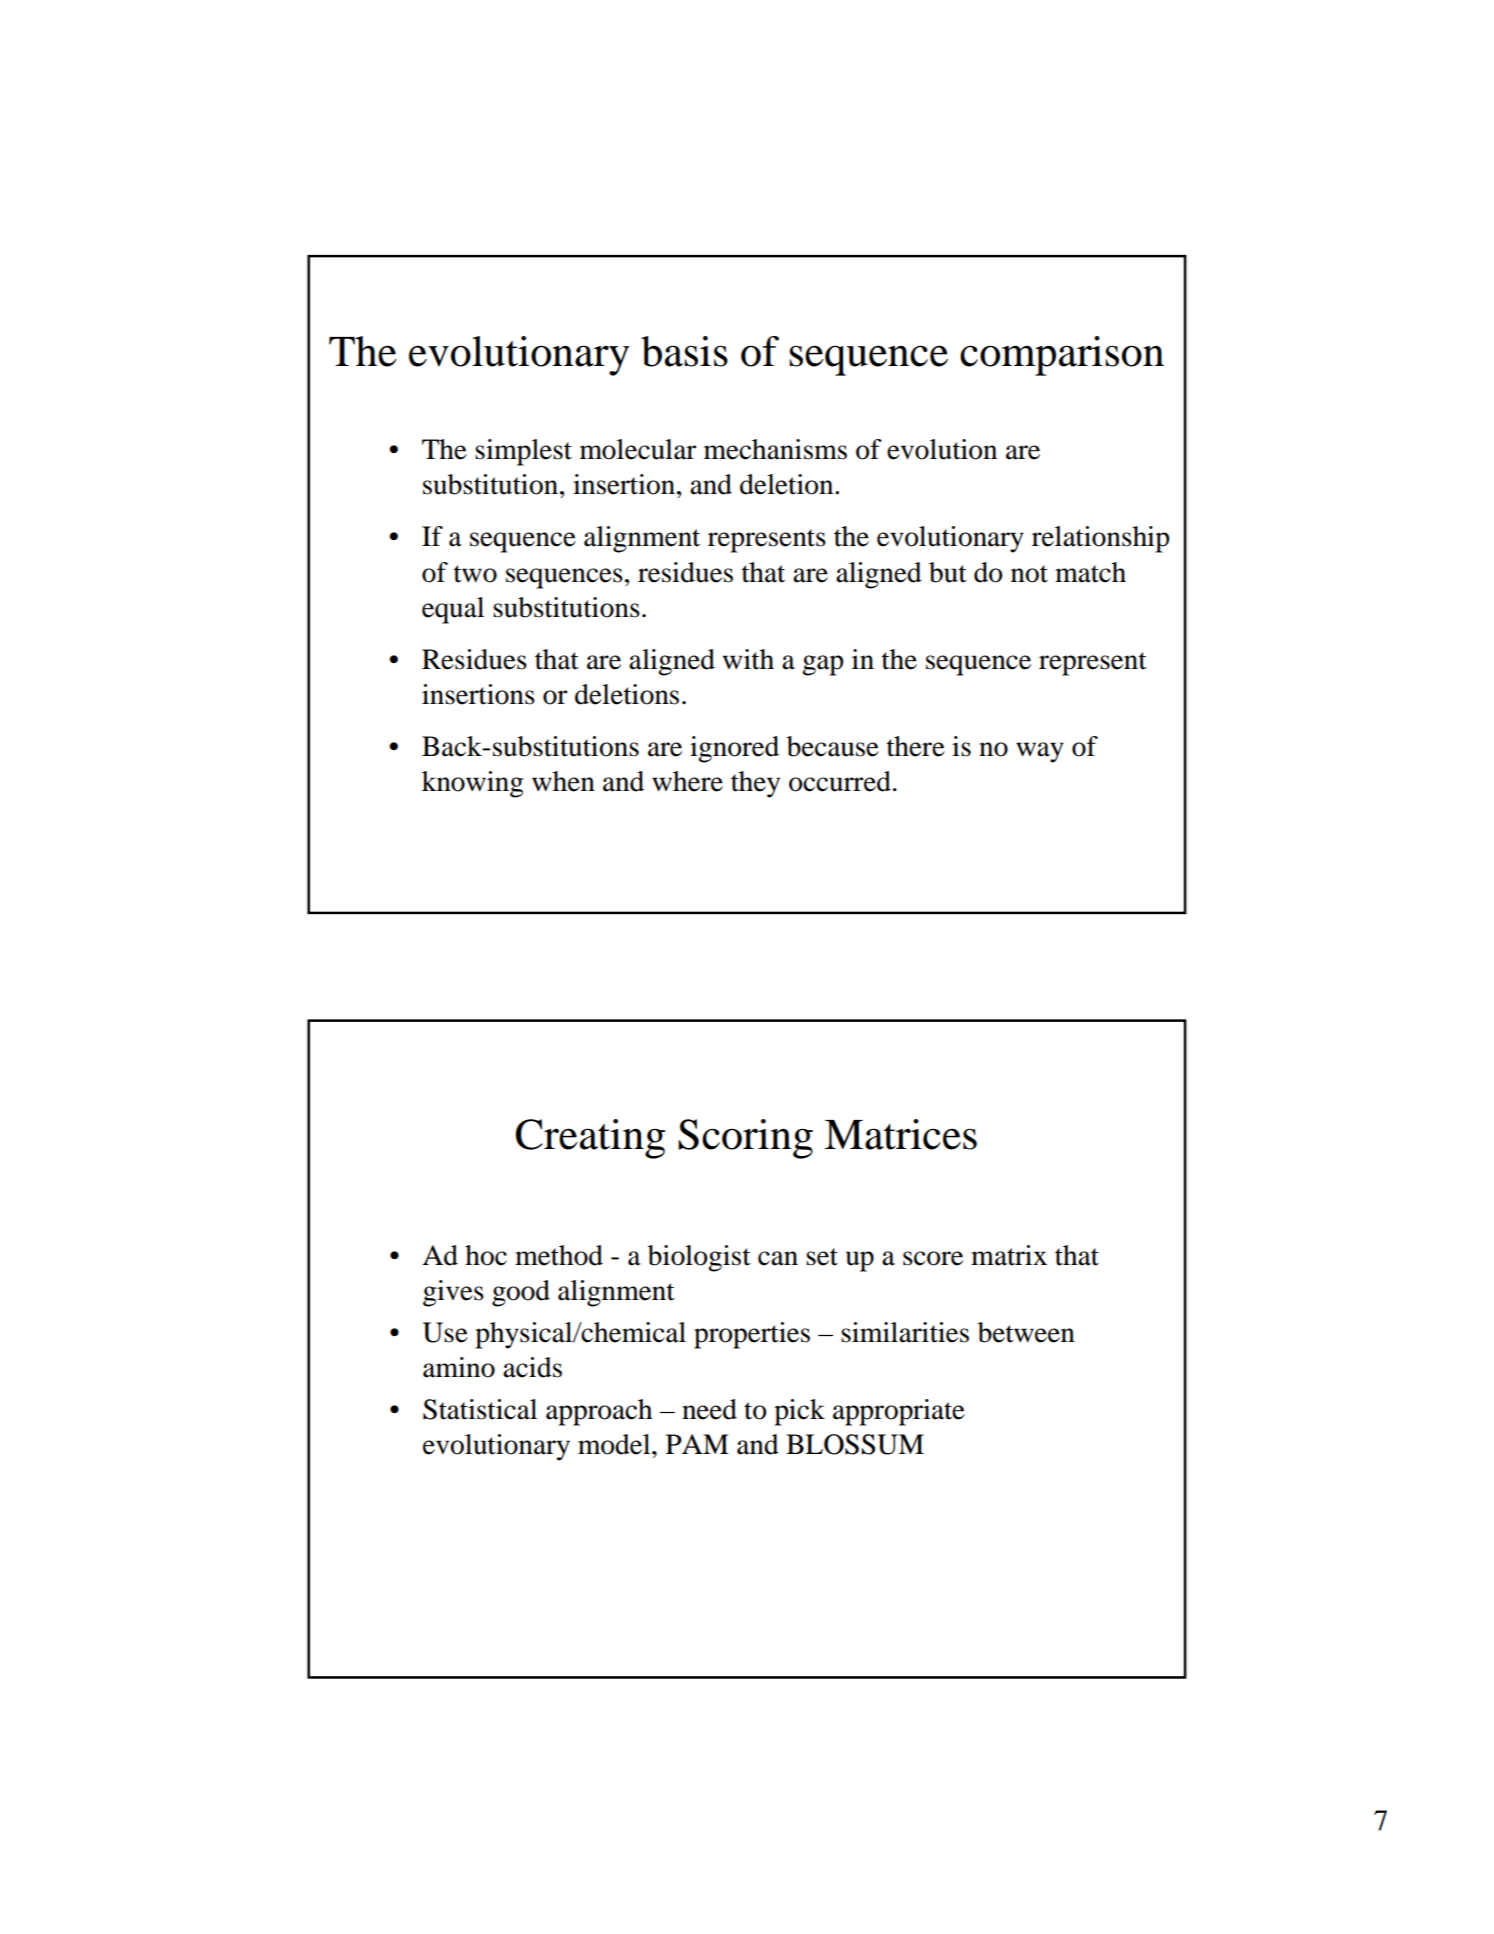 This document has width=1494, height=1934. What do you see at coordinates (899, 1412) in the document?
I see `appropriate` at bounding box center [899, 1412].
